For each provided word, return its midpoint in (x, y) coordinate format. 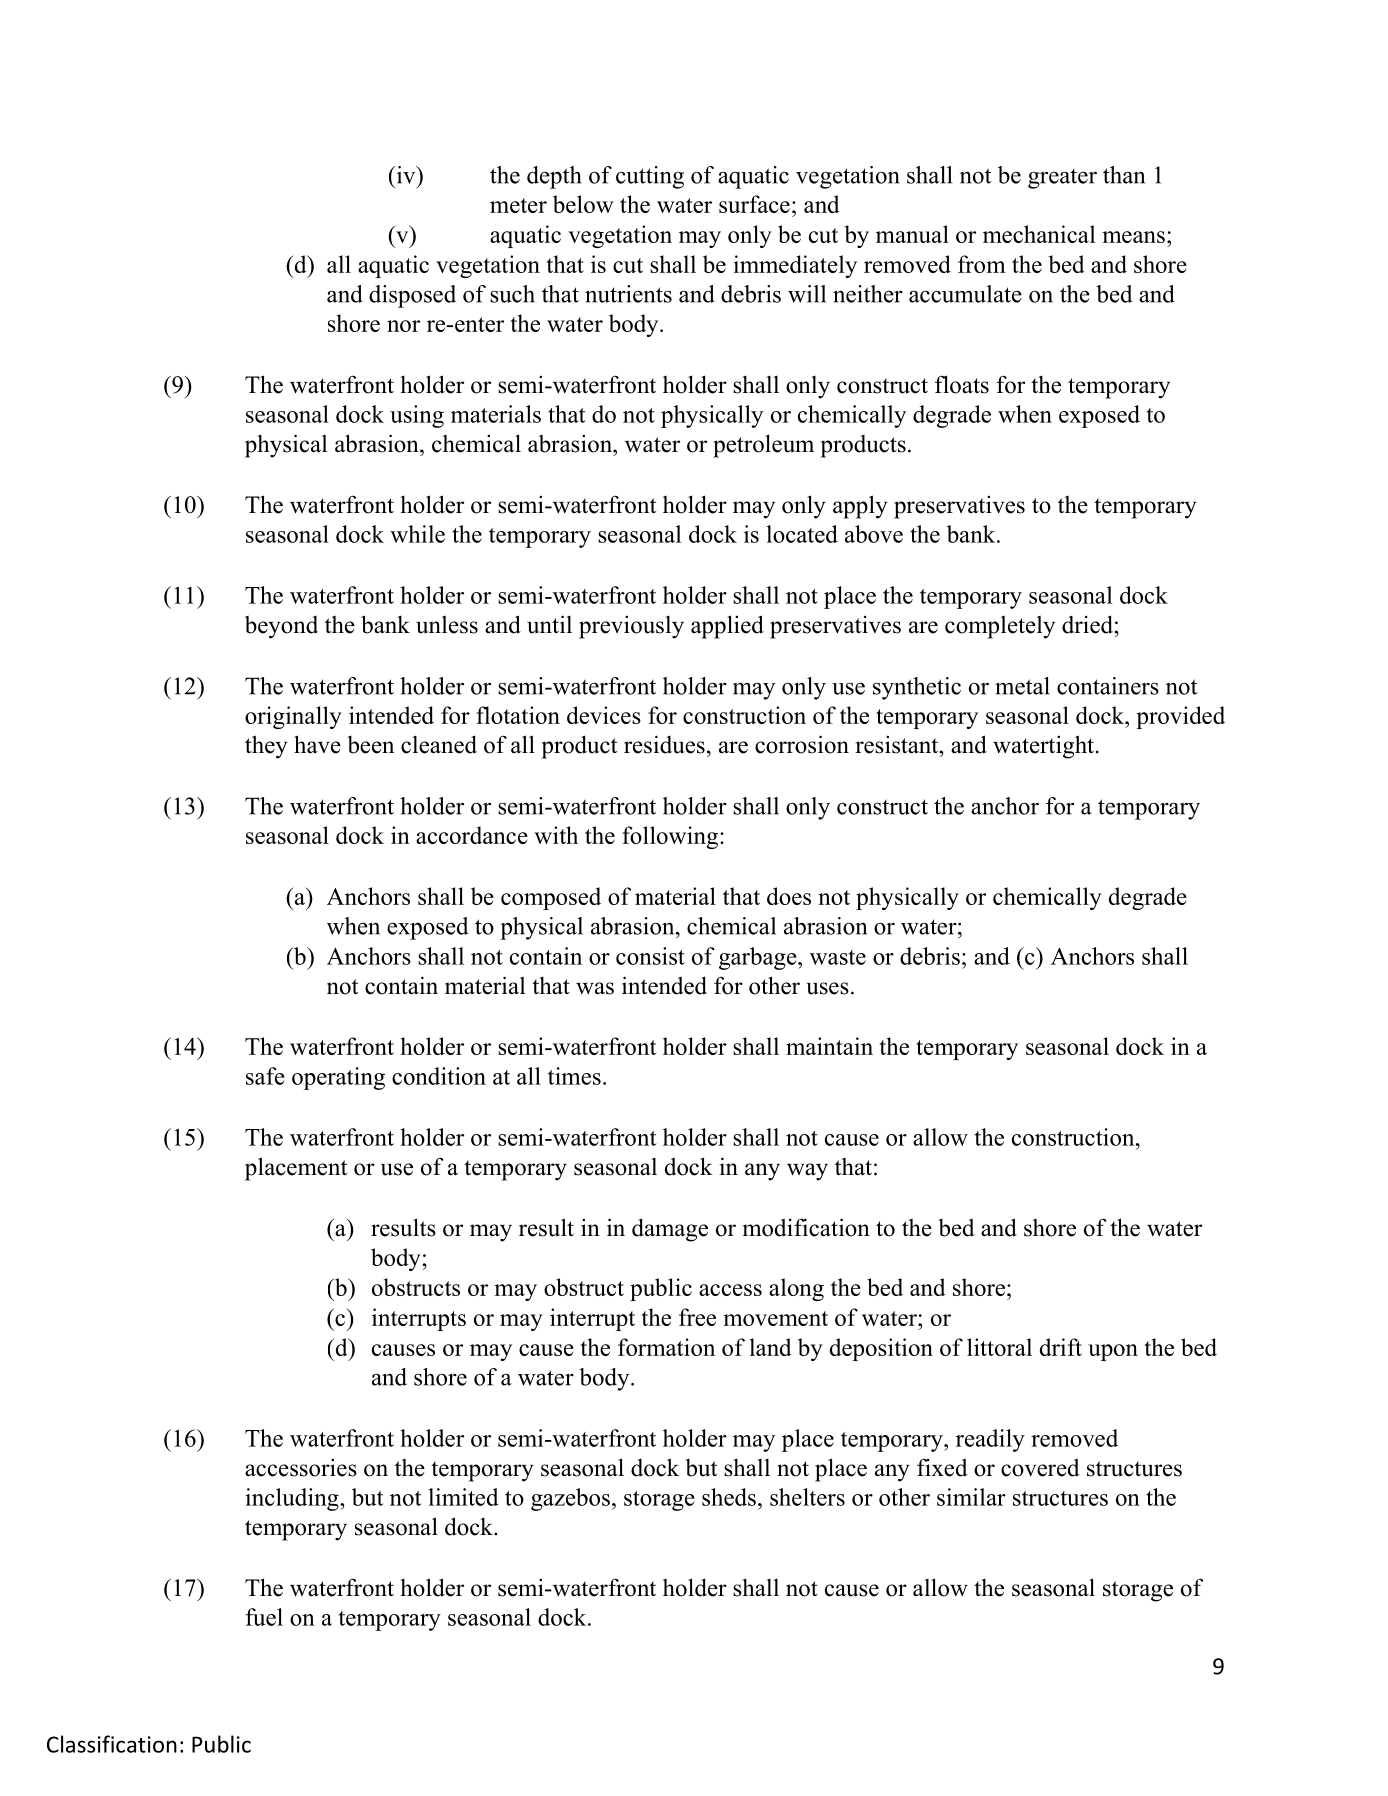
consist (650, 956)
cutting (650, 177)
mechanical (1039, 234)
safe (265, 1076)
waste (838, 957)
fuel (264, 1617)
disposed (412, 296)
